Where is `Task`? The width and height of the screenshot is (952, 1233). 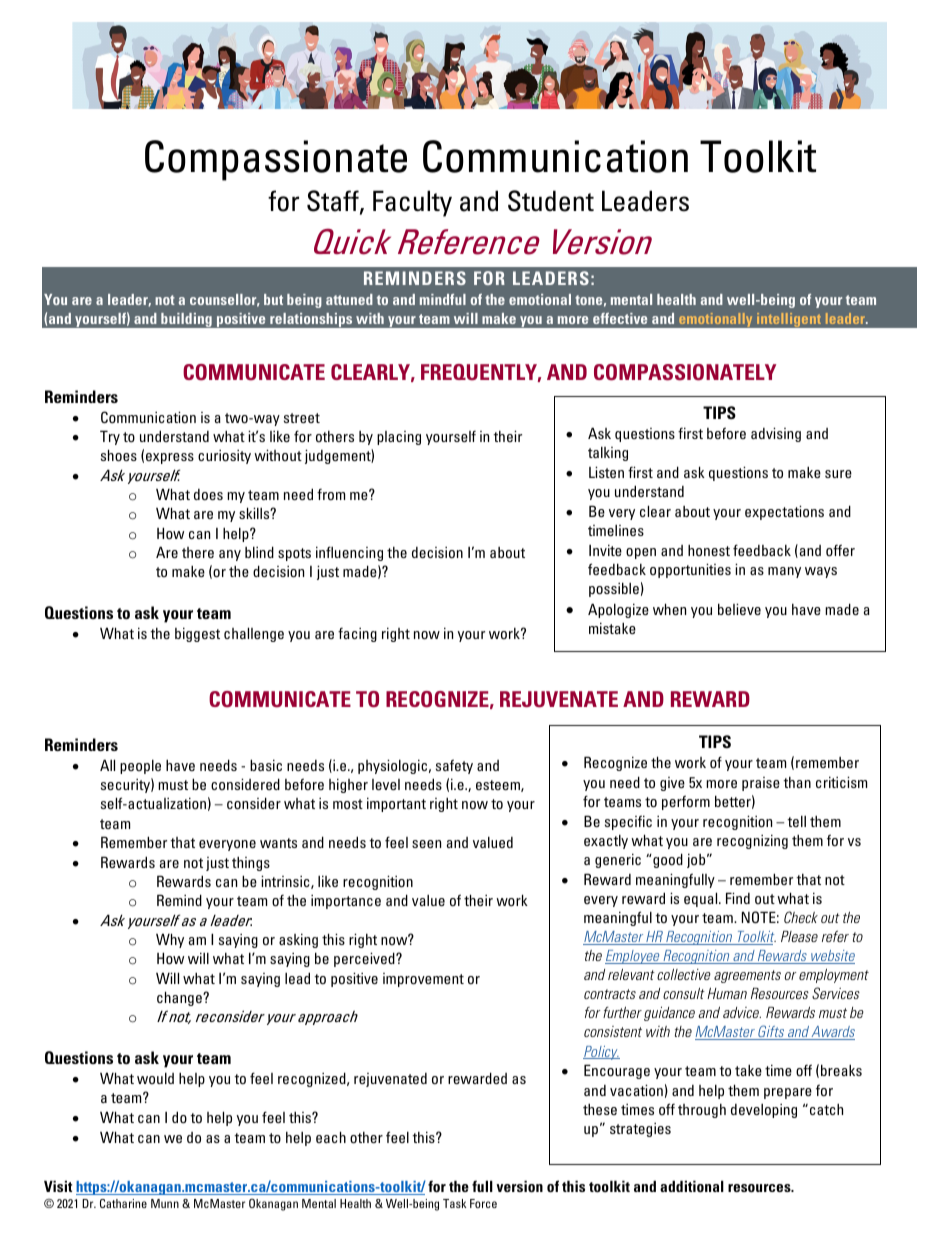
Task is located at coordinates (454, 1203).
